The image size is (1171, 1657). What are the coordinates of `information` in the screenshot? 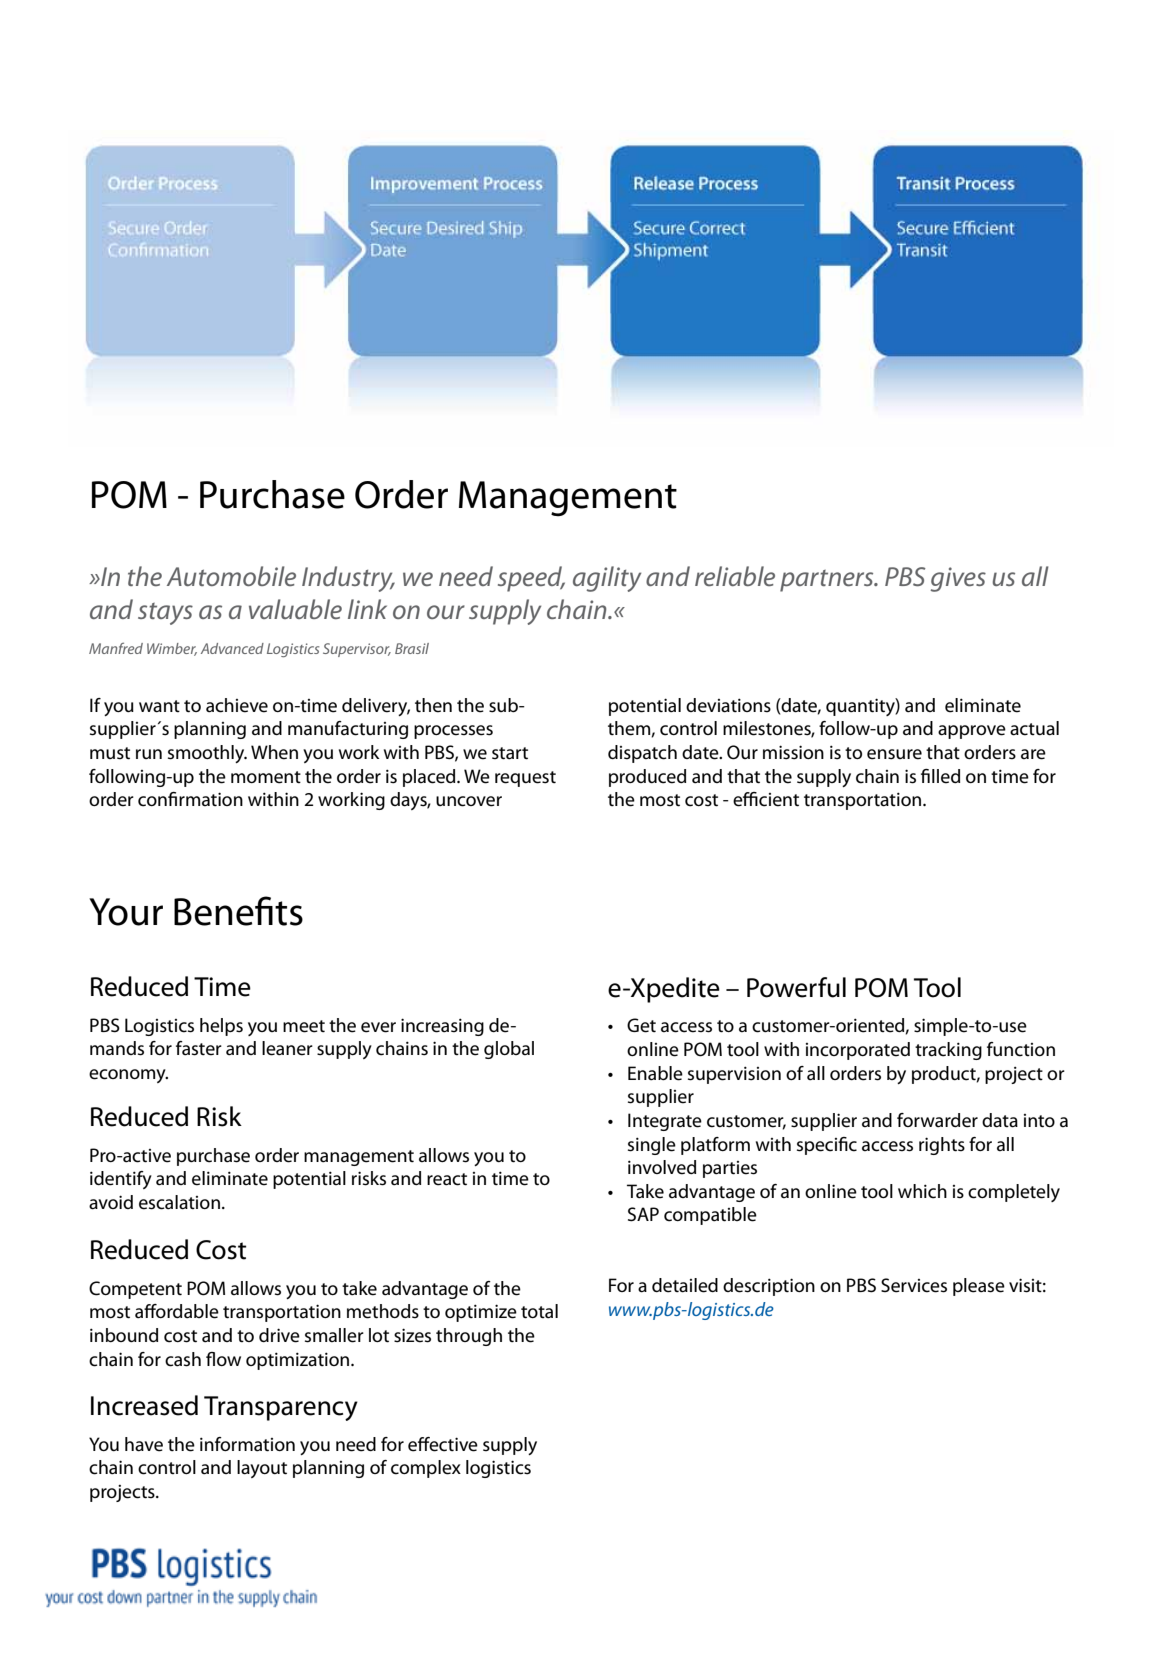 It's located at (247, 1444).
